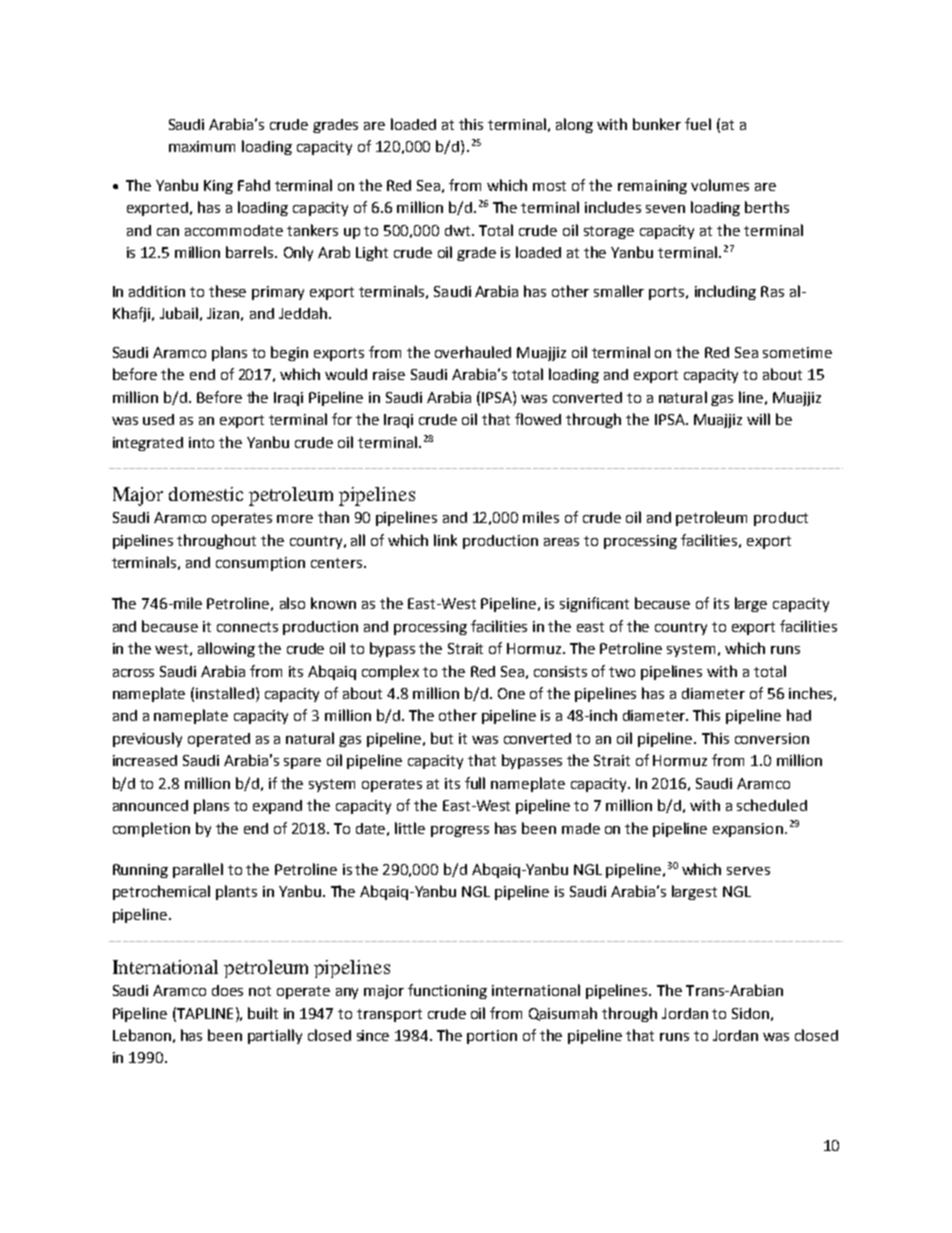  What do you see at coordinates (202, 146) in the document?
I see `maximum` at bounding box center [202, 146].
